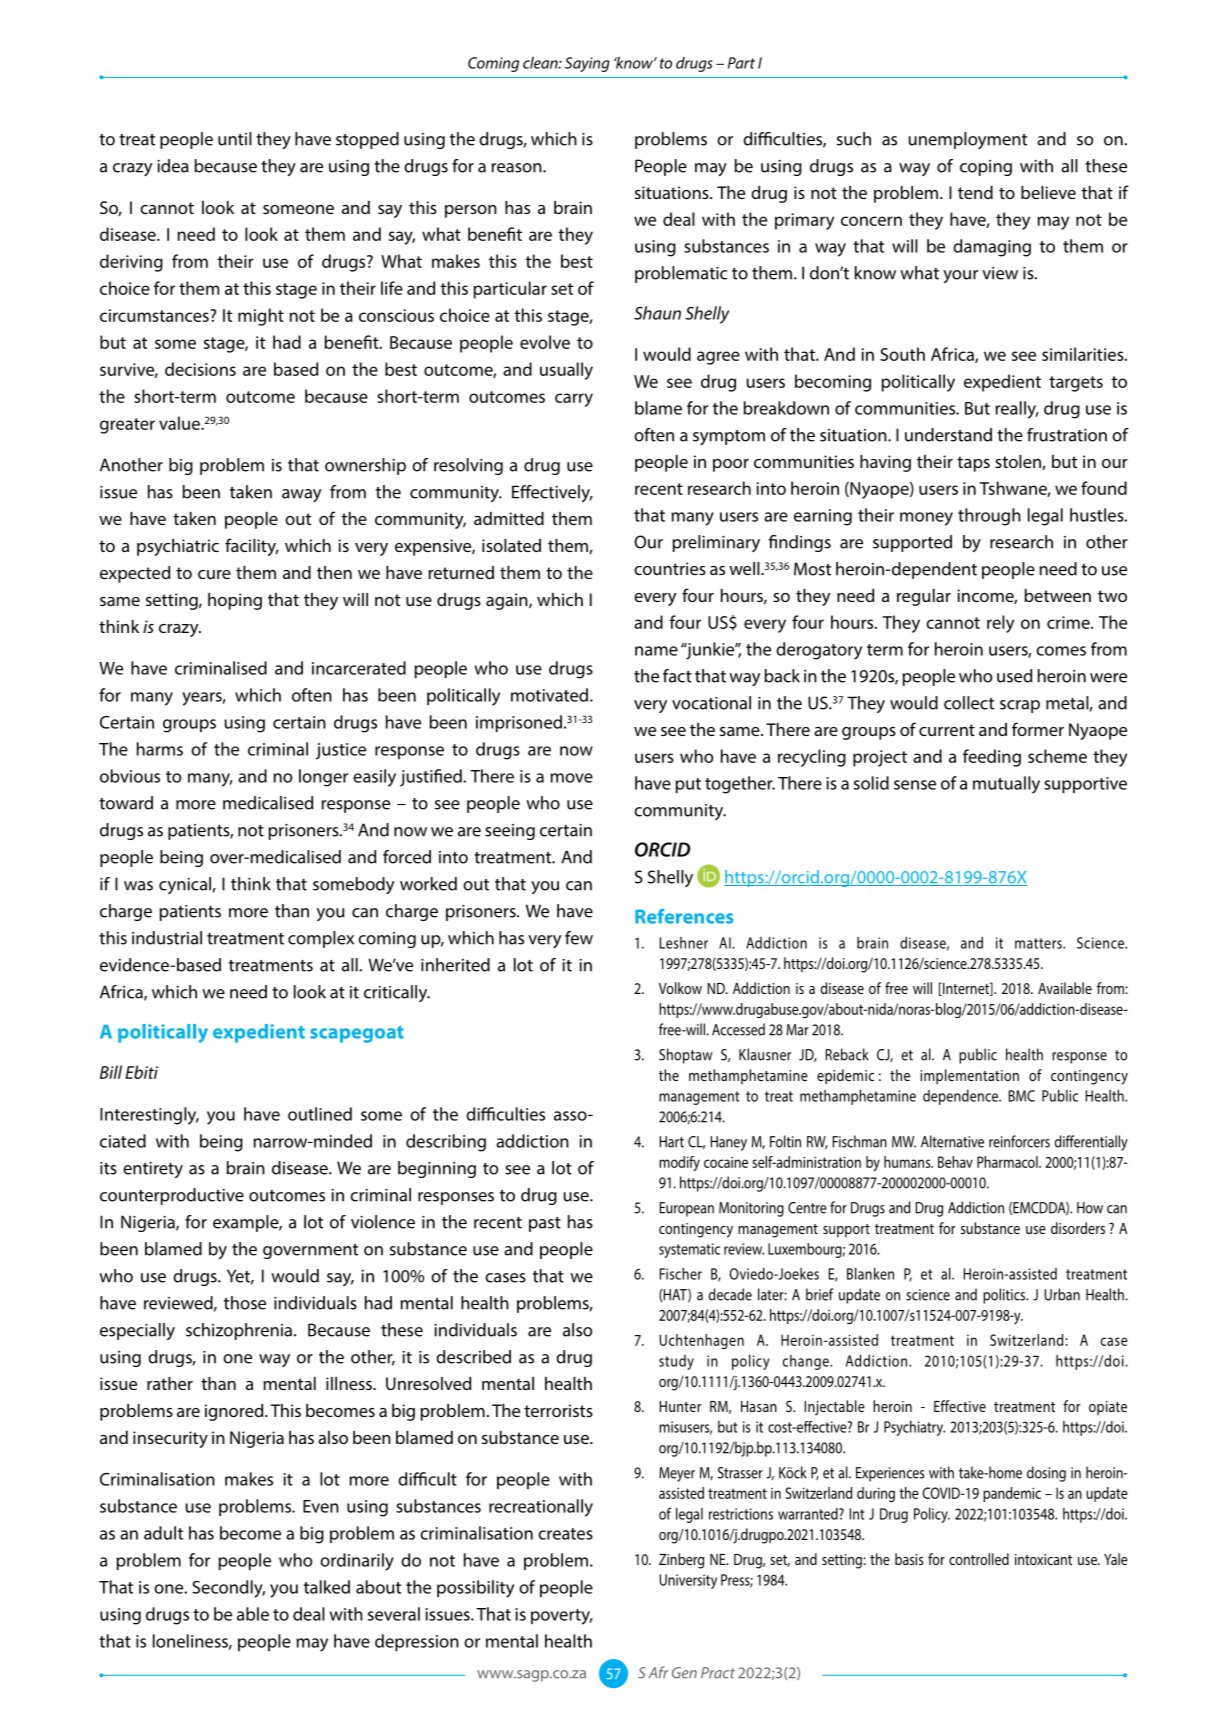 The height and width of the screenshot is (1735, 1227). Describe the element at coordinates (149, 1116) in the screenshot. I see `Interestingly` at that location.
